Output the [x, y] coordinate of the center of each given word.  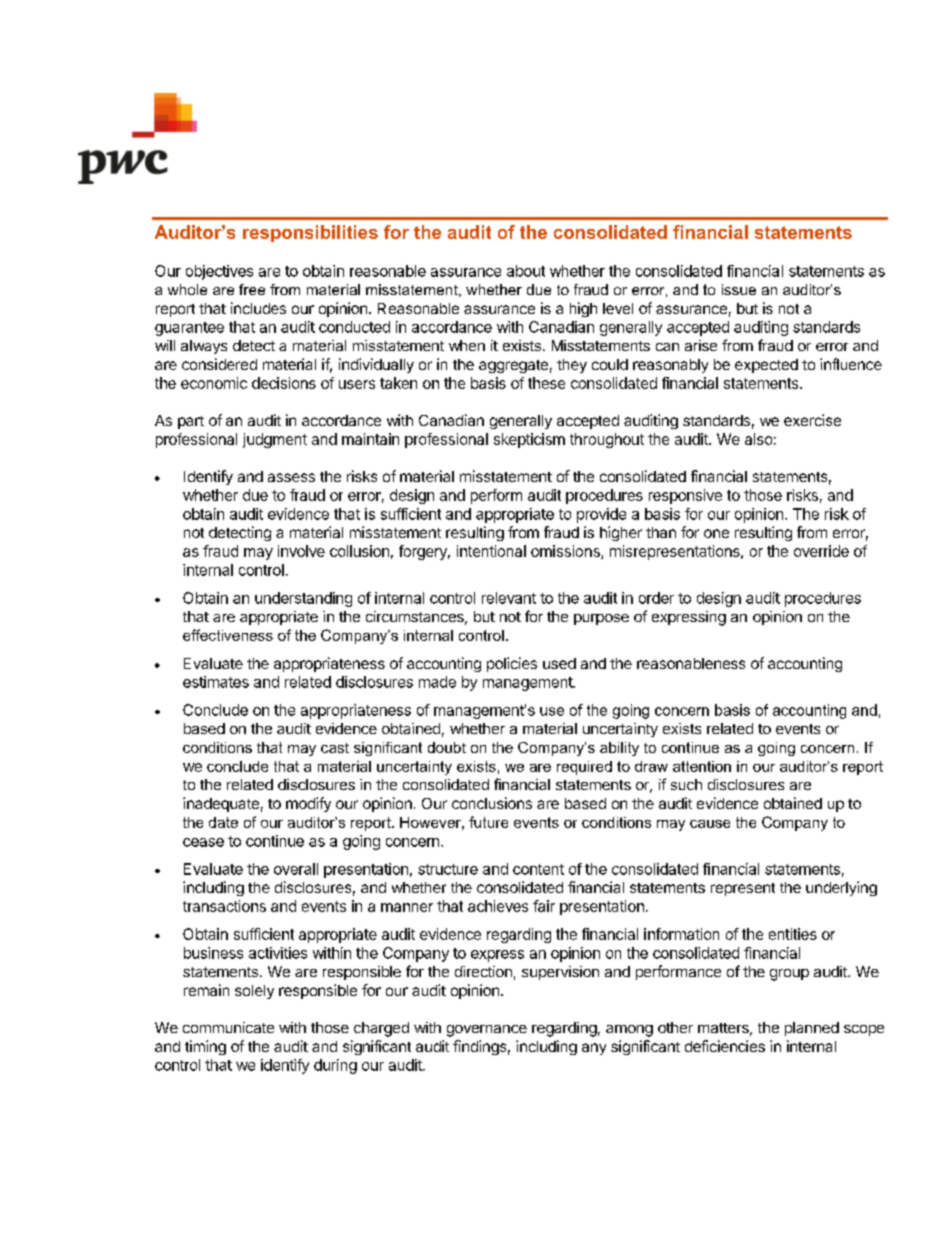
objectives [219, 272]
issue [739, 289]
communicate [228, 1027]
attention [702, 766]
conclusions [492, 803]
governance [487, 1031]
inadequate [221, 804]
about [526, 271]
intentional [491, 551]
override [821, 551]
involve [301, 551]
